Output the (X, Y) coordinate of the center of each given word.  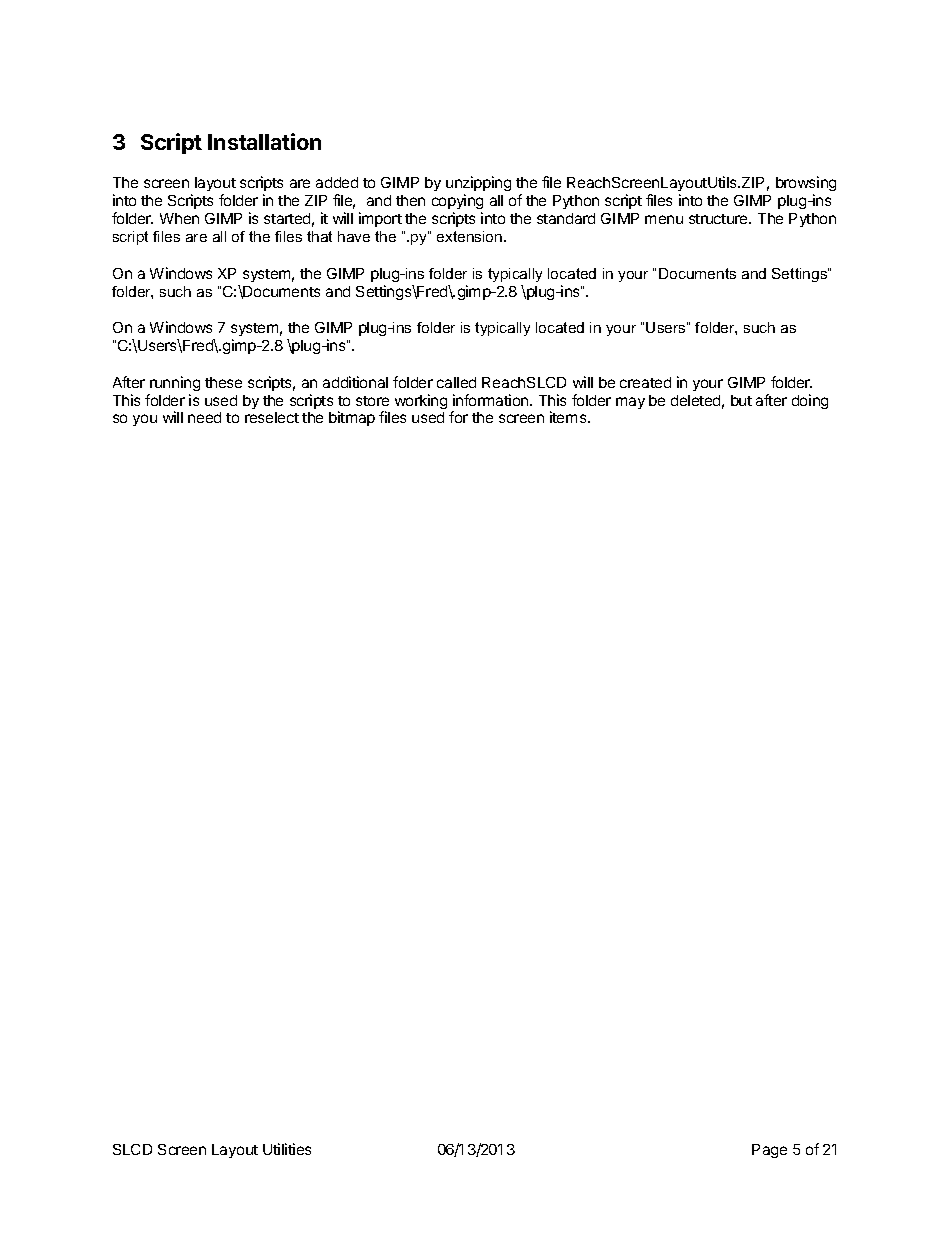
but (741, 400)
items (569, 417)
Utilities (287, 1149)
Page (769, 1151)
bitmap (352, 418)
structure (719, 219)
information (492, 400)
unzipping (478, 185)
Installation (264, 141)
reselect (272, 417)
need (204, 417)
